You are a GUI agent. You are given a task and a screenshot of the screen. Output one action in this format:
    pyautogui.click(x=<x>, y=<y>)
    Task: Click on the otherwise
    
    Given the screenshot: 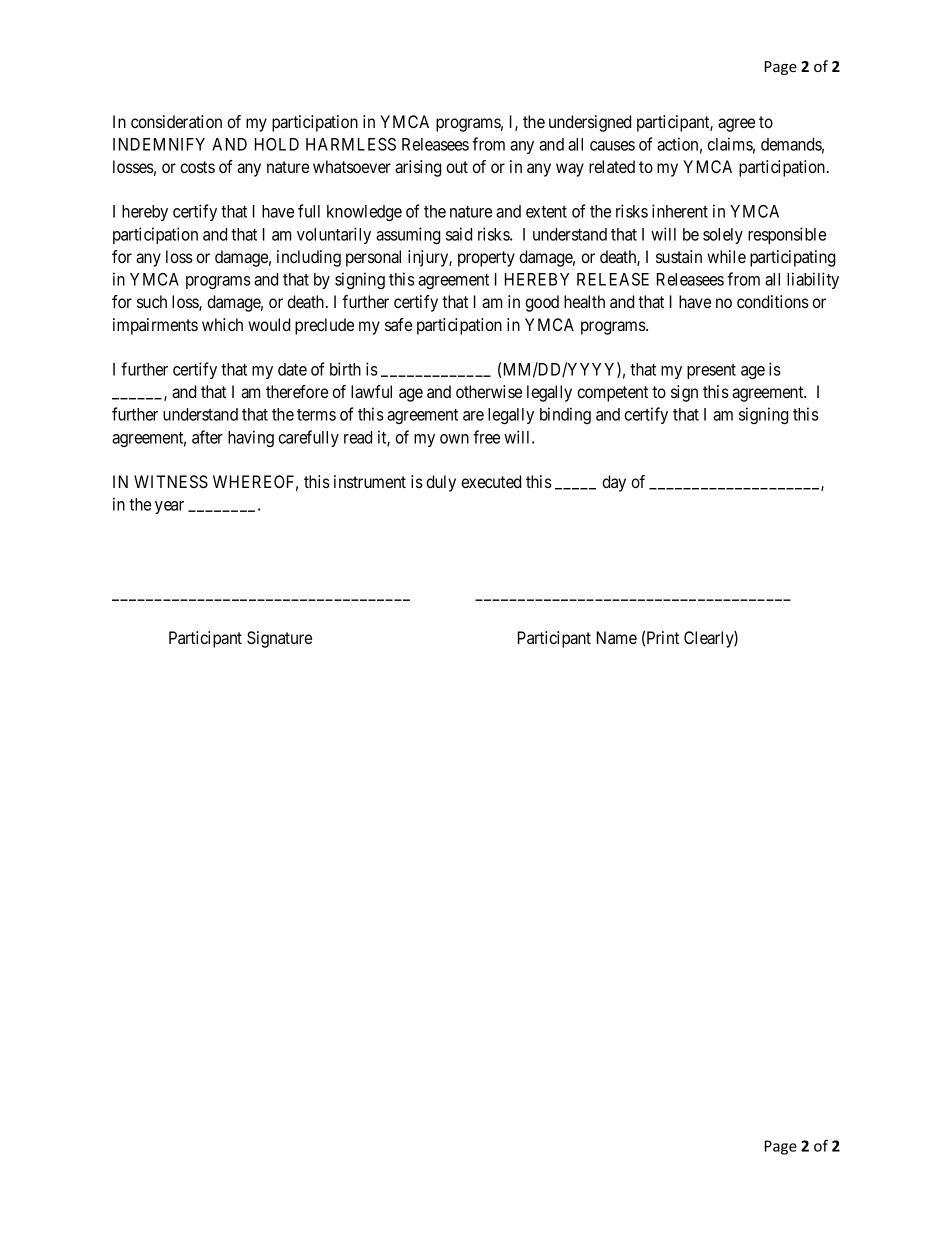 What is the action you would take?
    pyautogui.click(x=489, y=391)
